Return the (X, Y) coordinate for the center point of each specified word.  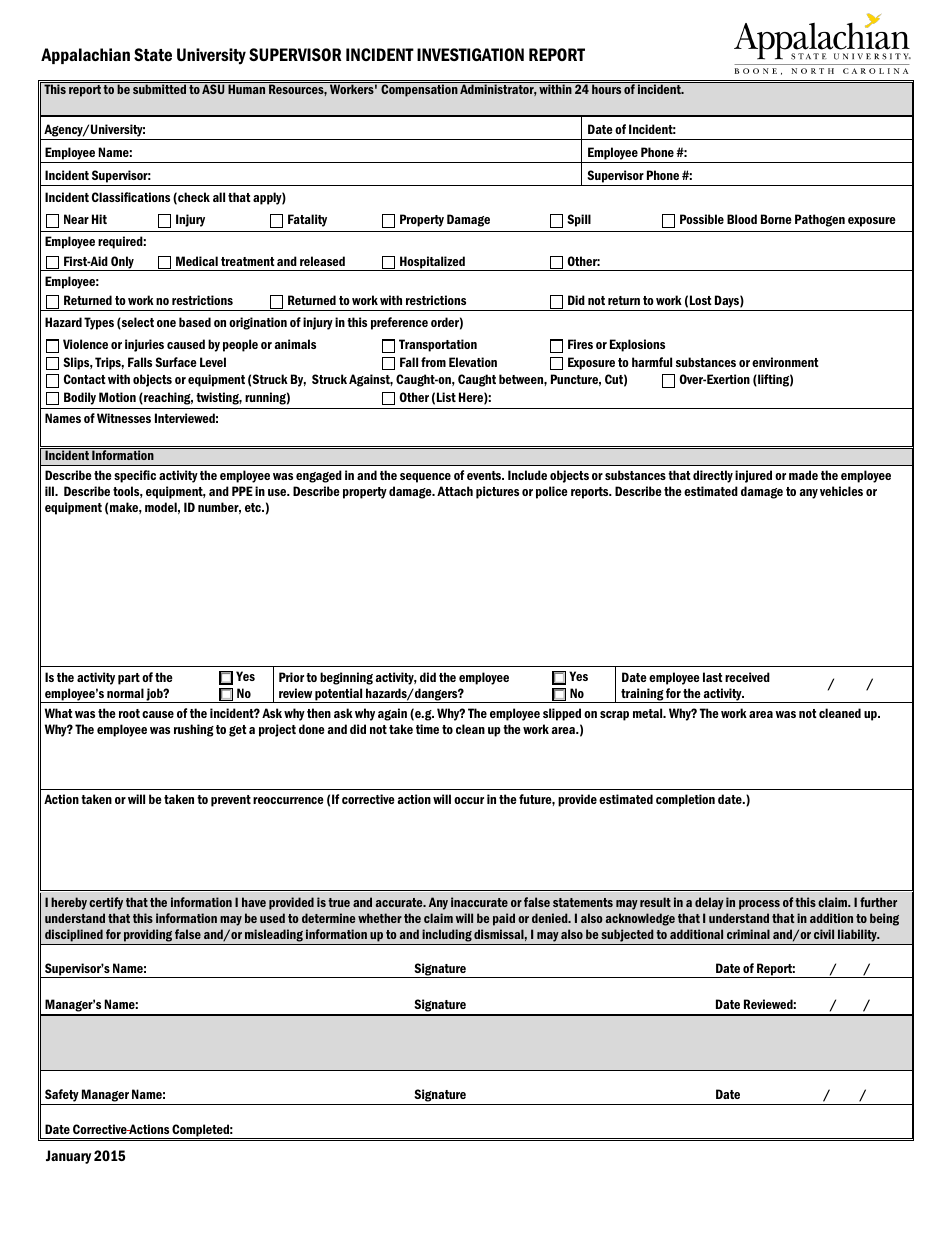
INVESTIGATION (470, 54)
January (68, 1157)
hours (606, 88)
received (747, 677)
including (447, 935)
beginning (346, 678)
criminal (748, 934)
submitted (159, 88)
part (129, 679)
